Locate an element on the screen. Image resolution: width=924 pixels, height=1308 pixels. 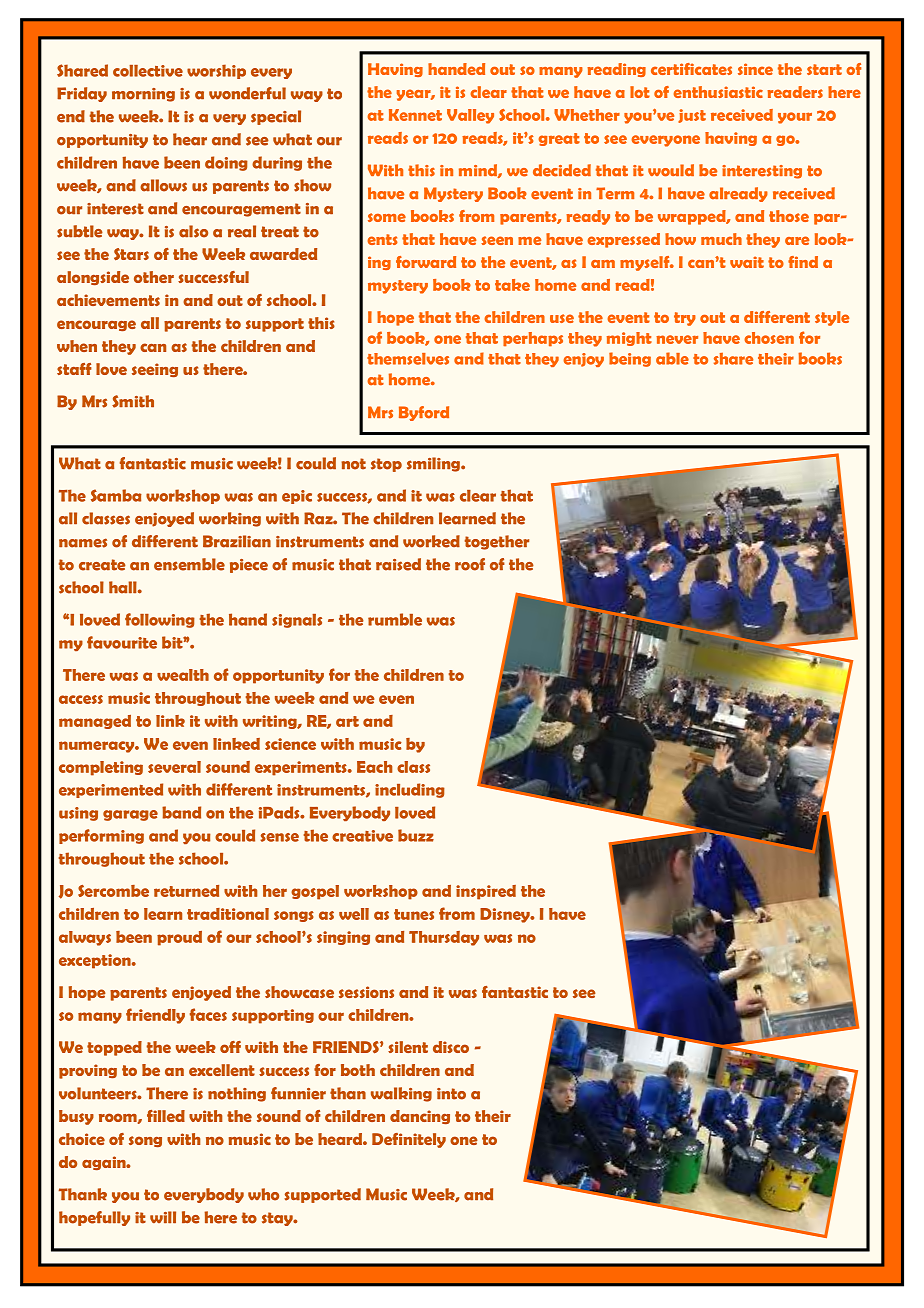
Valley is located at coordinates (470, 116).
